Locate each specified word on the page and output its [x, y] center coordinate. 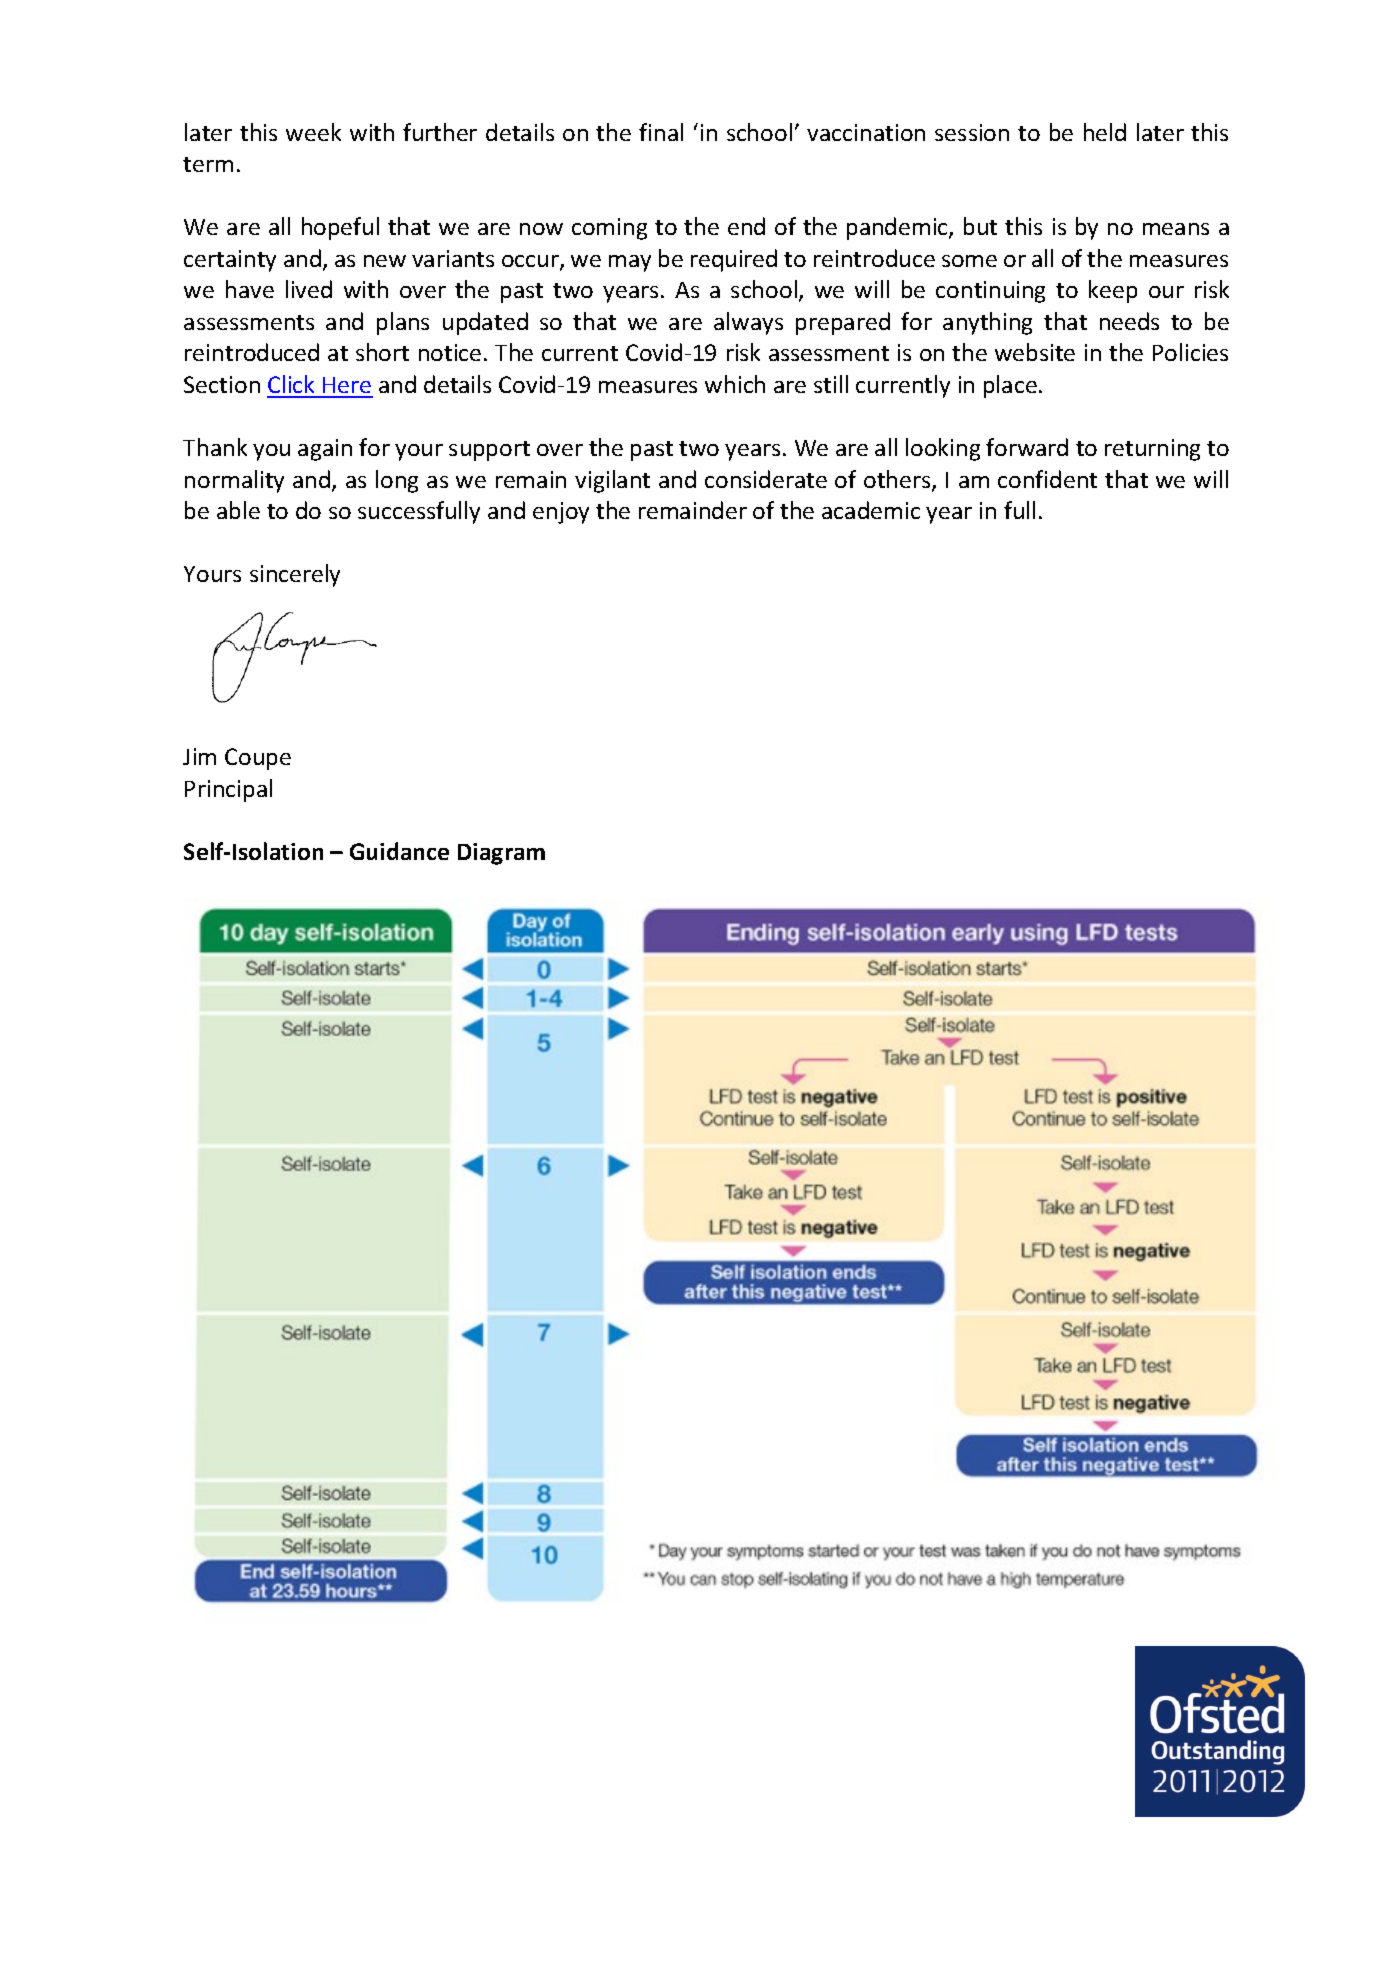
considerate [766, 479]
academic [871, 510]
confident [1047, 479]
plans [403, 323]
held [1105, 132]
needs [1129, 321]
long [397, 481]
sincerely [295, 575]
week [313, 132]
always [748, 323]
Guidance [399, 851]
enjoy [561, 513]
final [661, 132]
